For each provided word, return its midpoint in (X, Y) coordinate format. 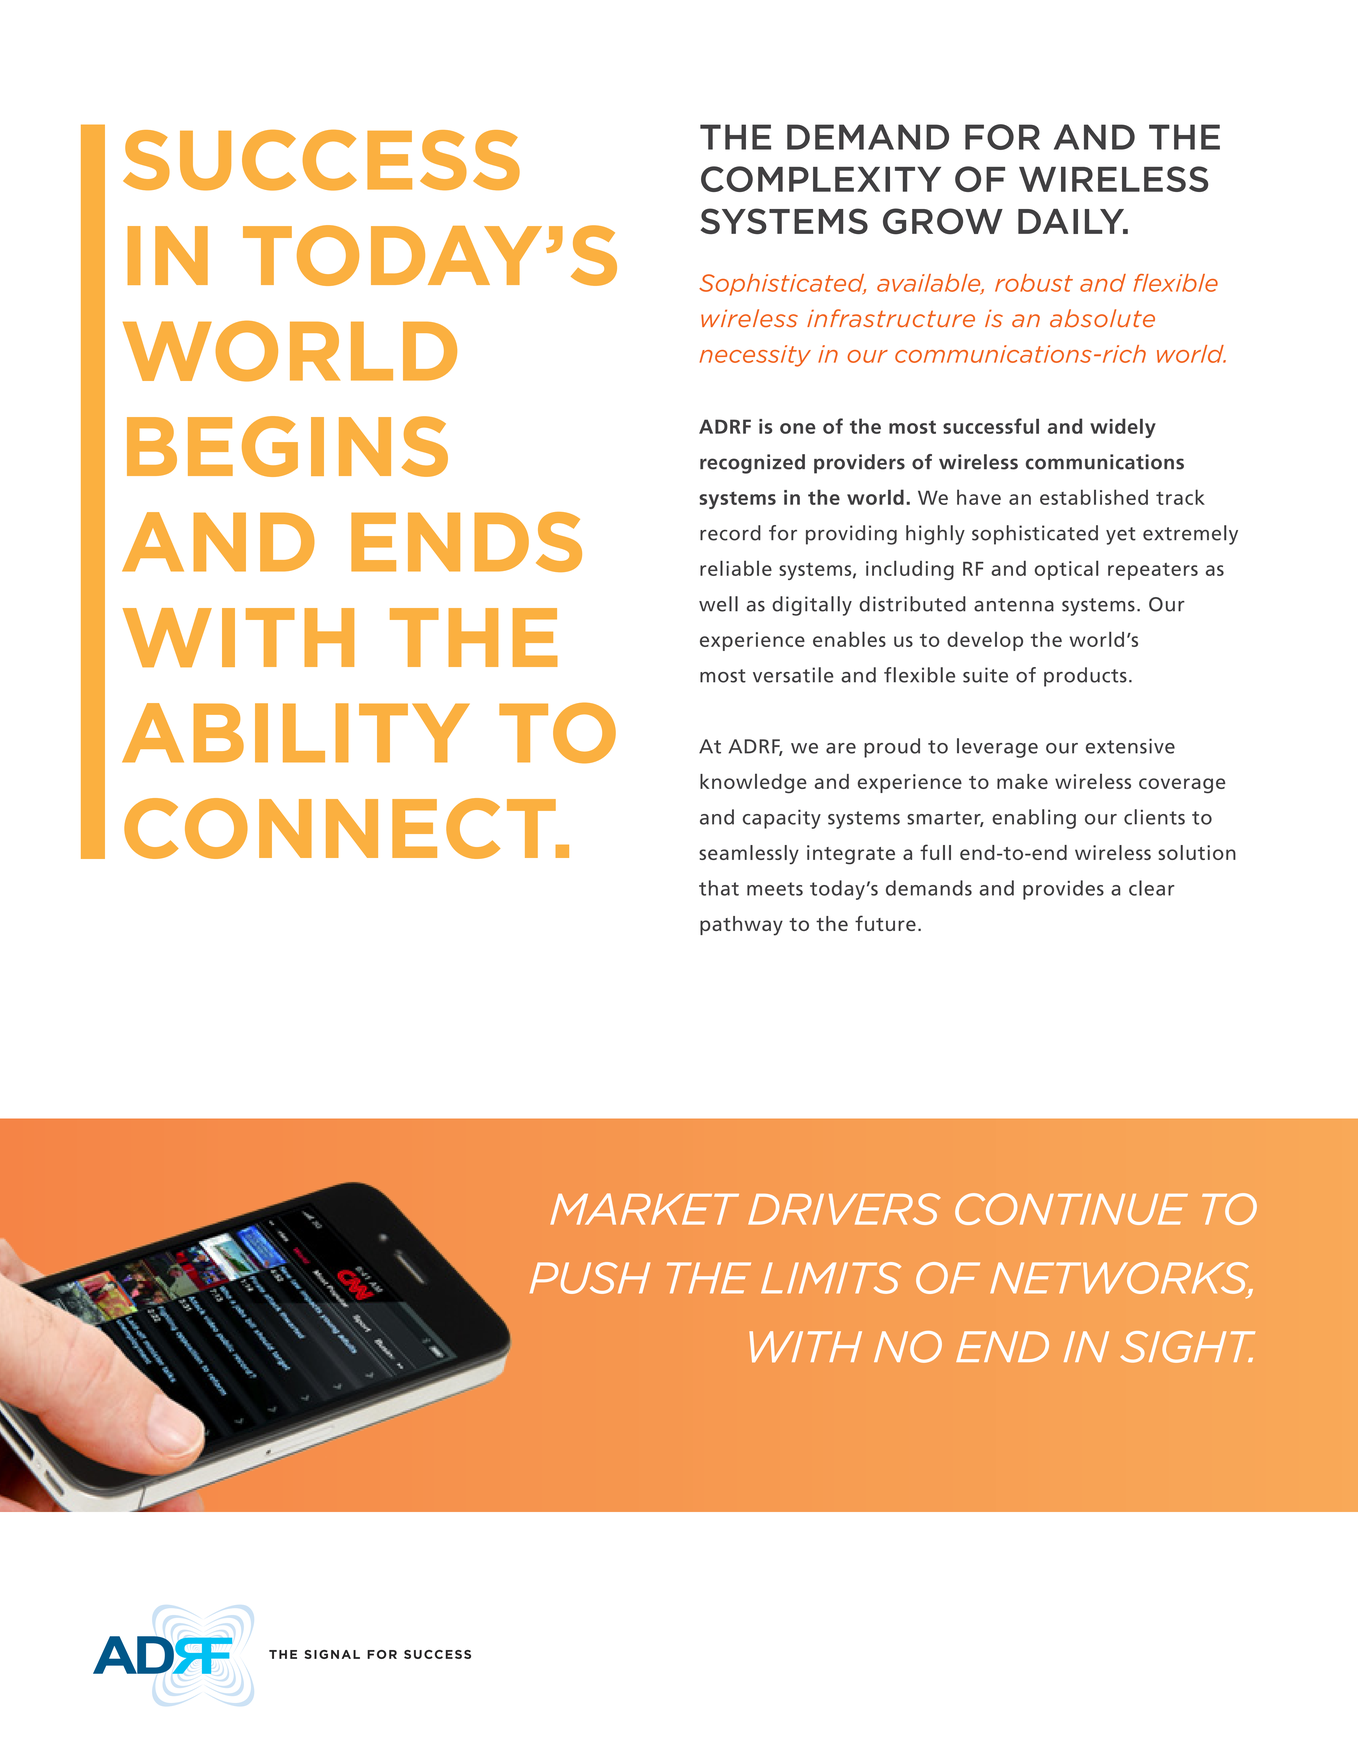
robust (1034, 283)
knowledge (753, 784)
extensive (1130, 746)
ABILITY (296, 733)
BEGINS (287, 446)
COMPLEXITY (821, 179)
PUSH (590, 1278)
